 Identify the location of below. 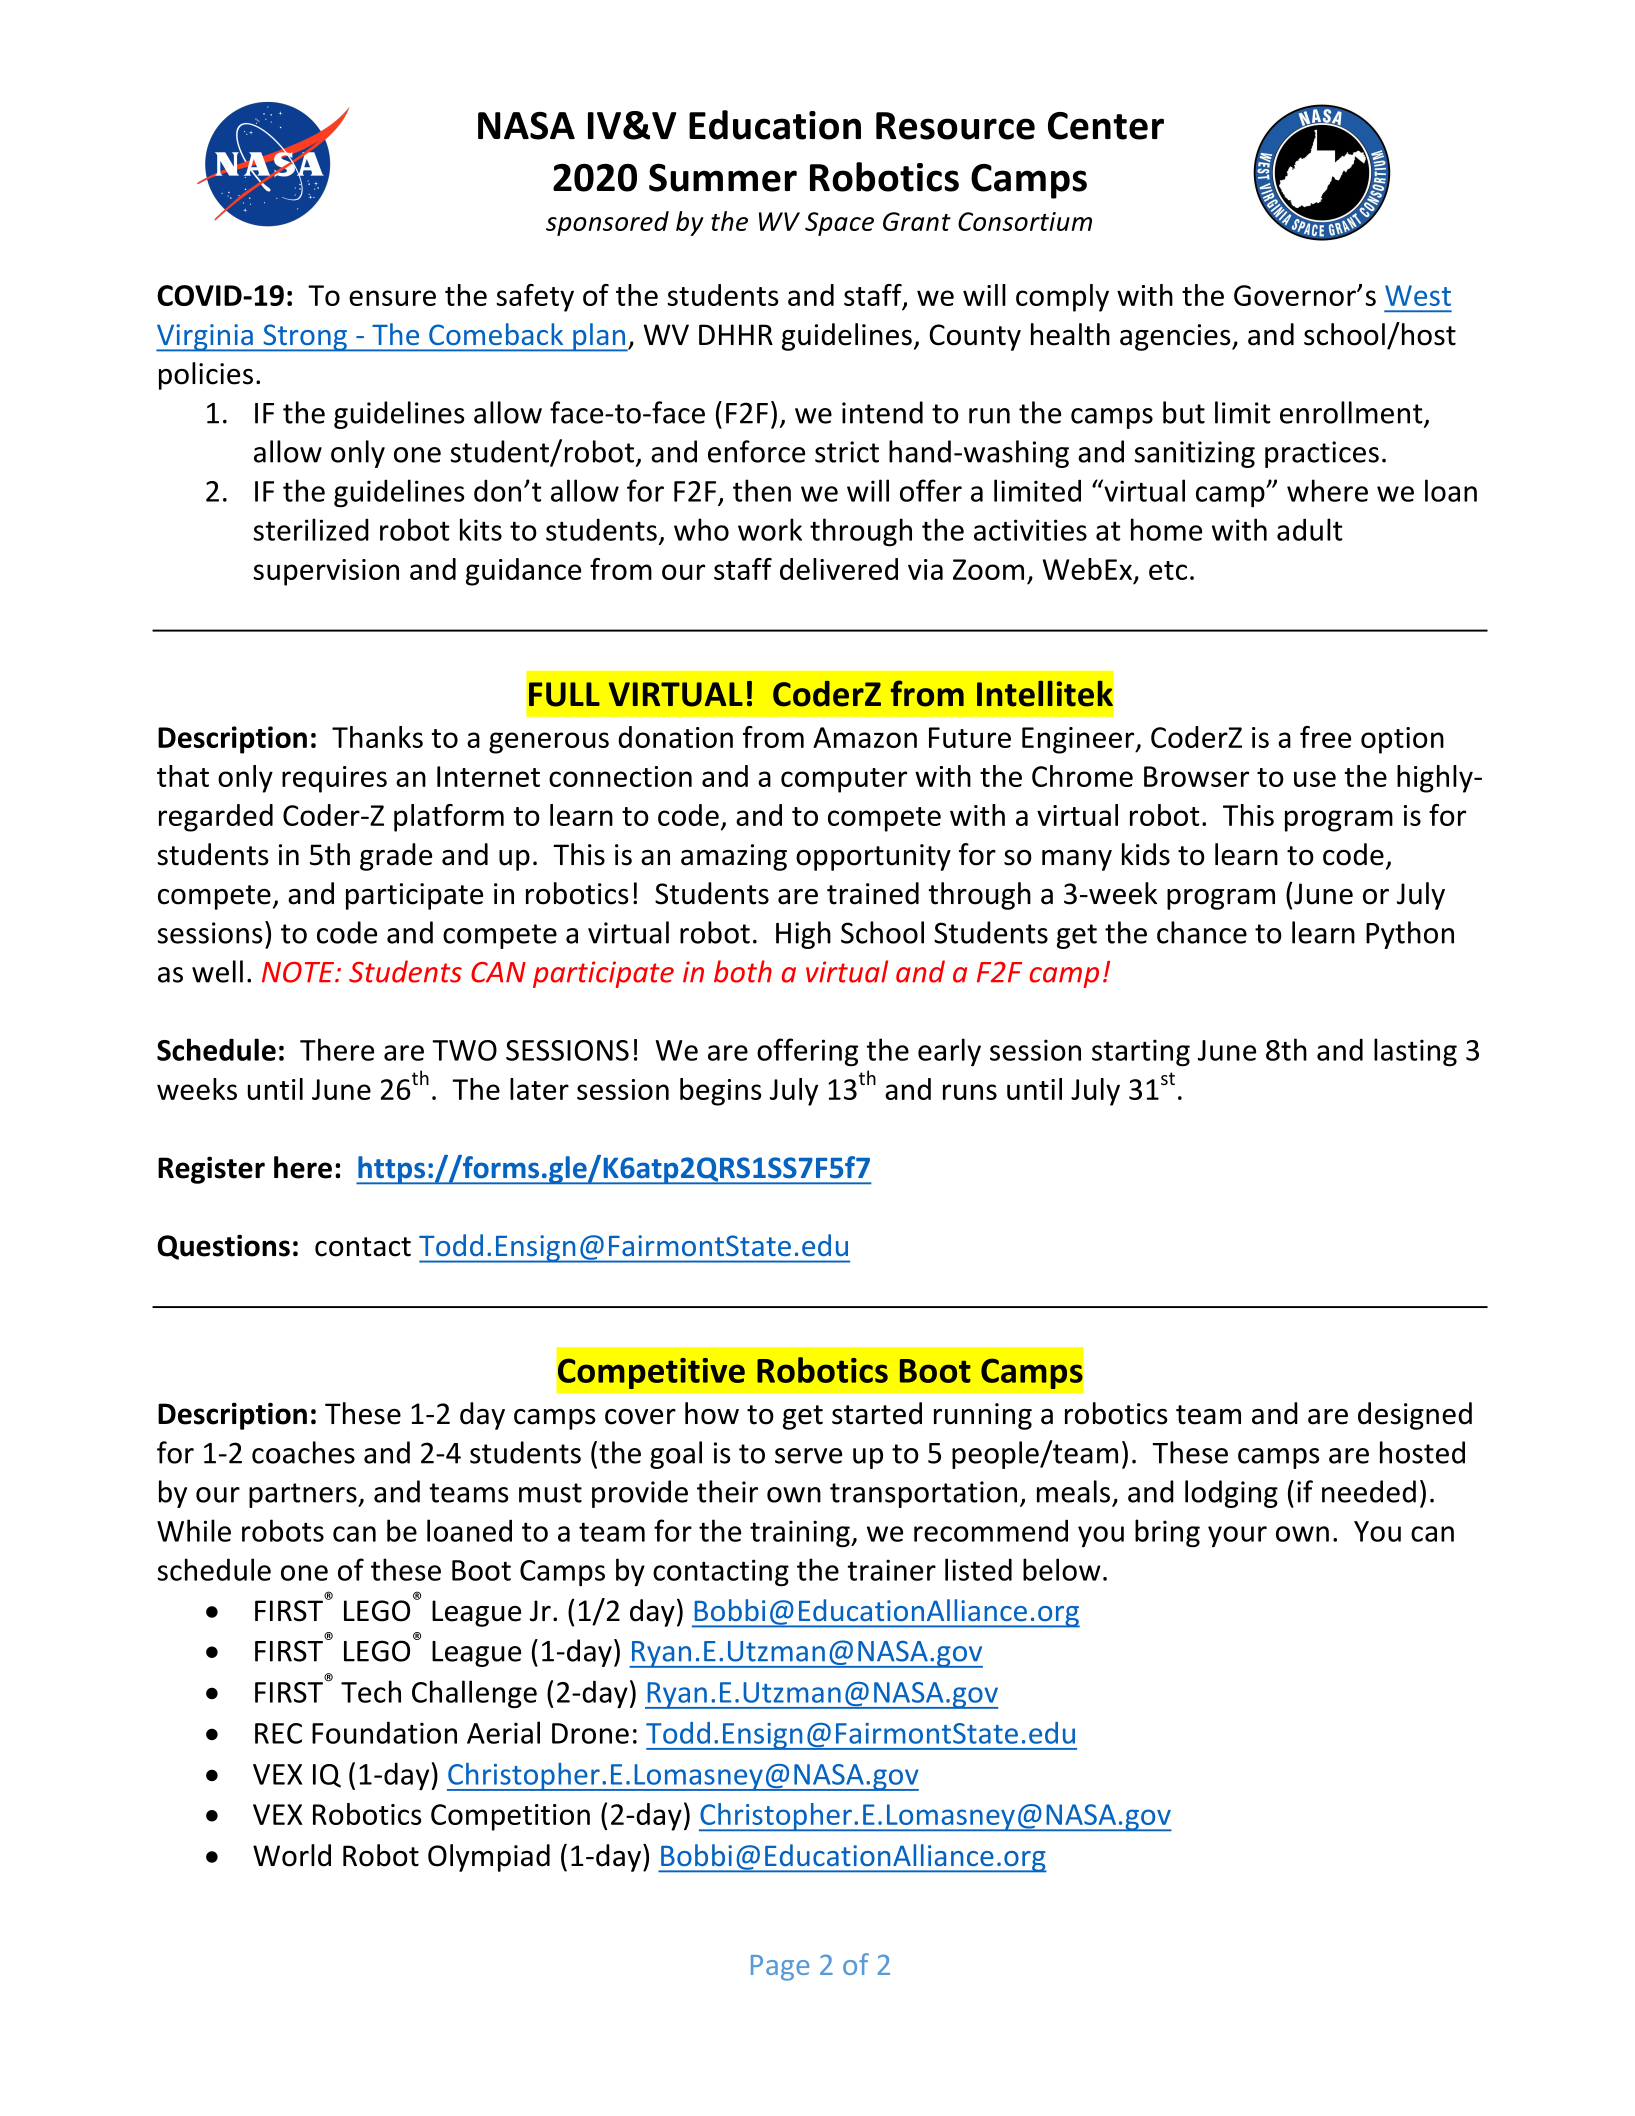
(1062, 1569).
